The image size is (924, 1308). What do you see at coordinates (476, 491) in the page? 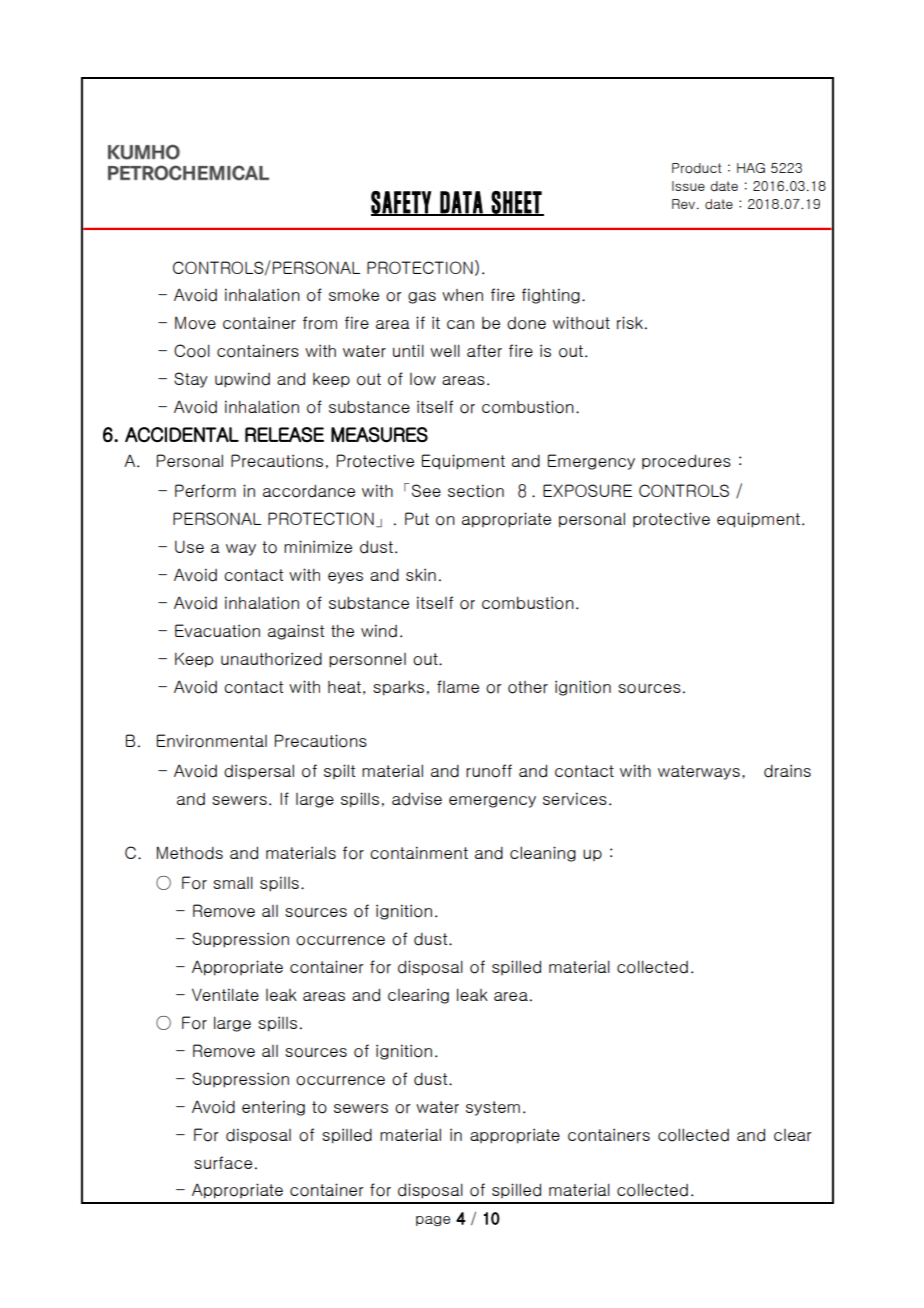
I see `section` at bounding box center [476, 491].
